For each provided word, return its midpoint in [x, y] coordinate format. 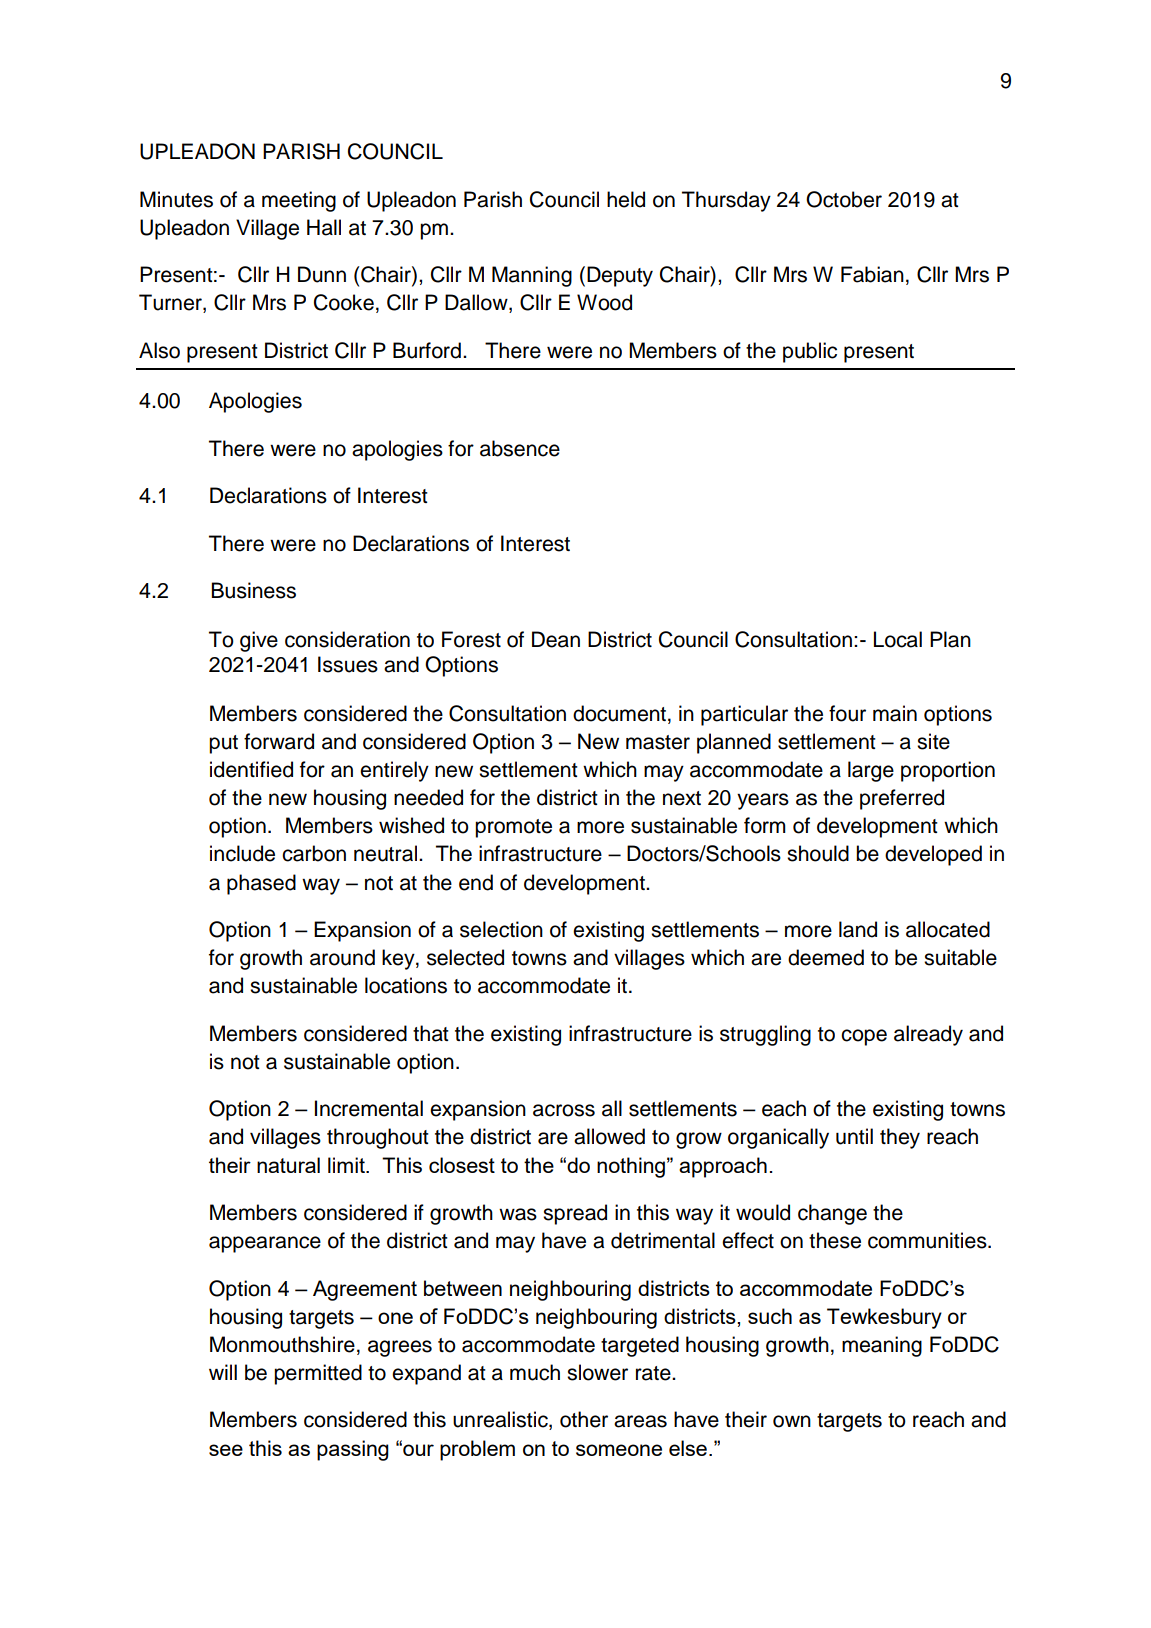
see [226, 1450]
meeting [299, 201]
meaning [882, 1346]
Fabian [872, 274]
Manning [532, 276]
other [584, 1419]
